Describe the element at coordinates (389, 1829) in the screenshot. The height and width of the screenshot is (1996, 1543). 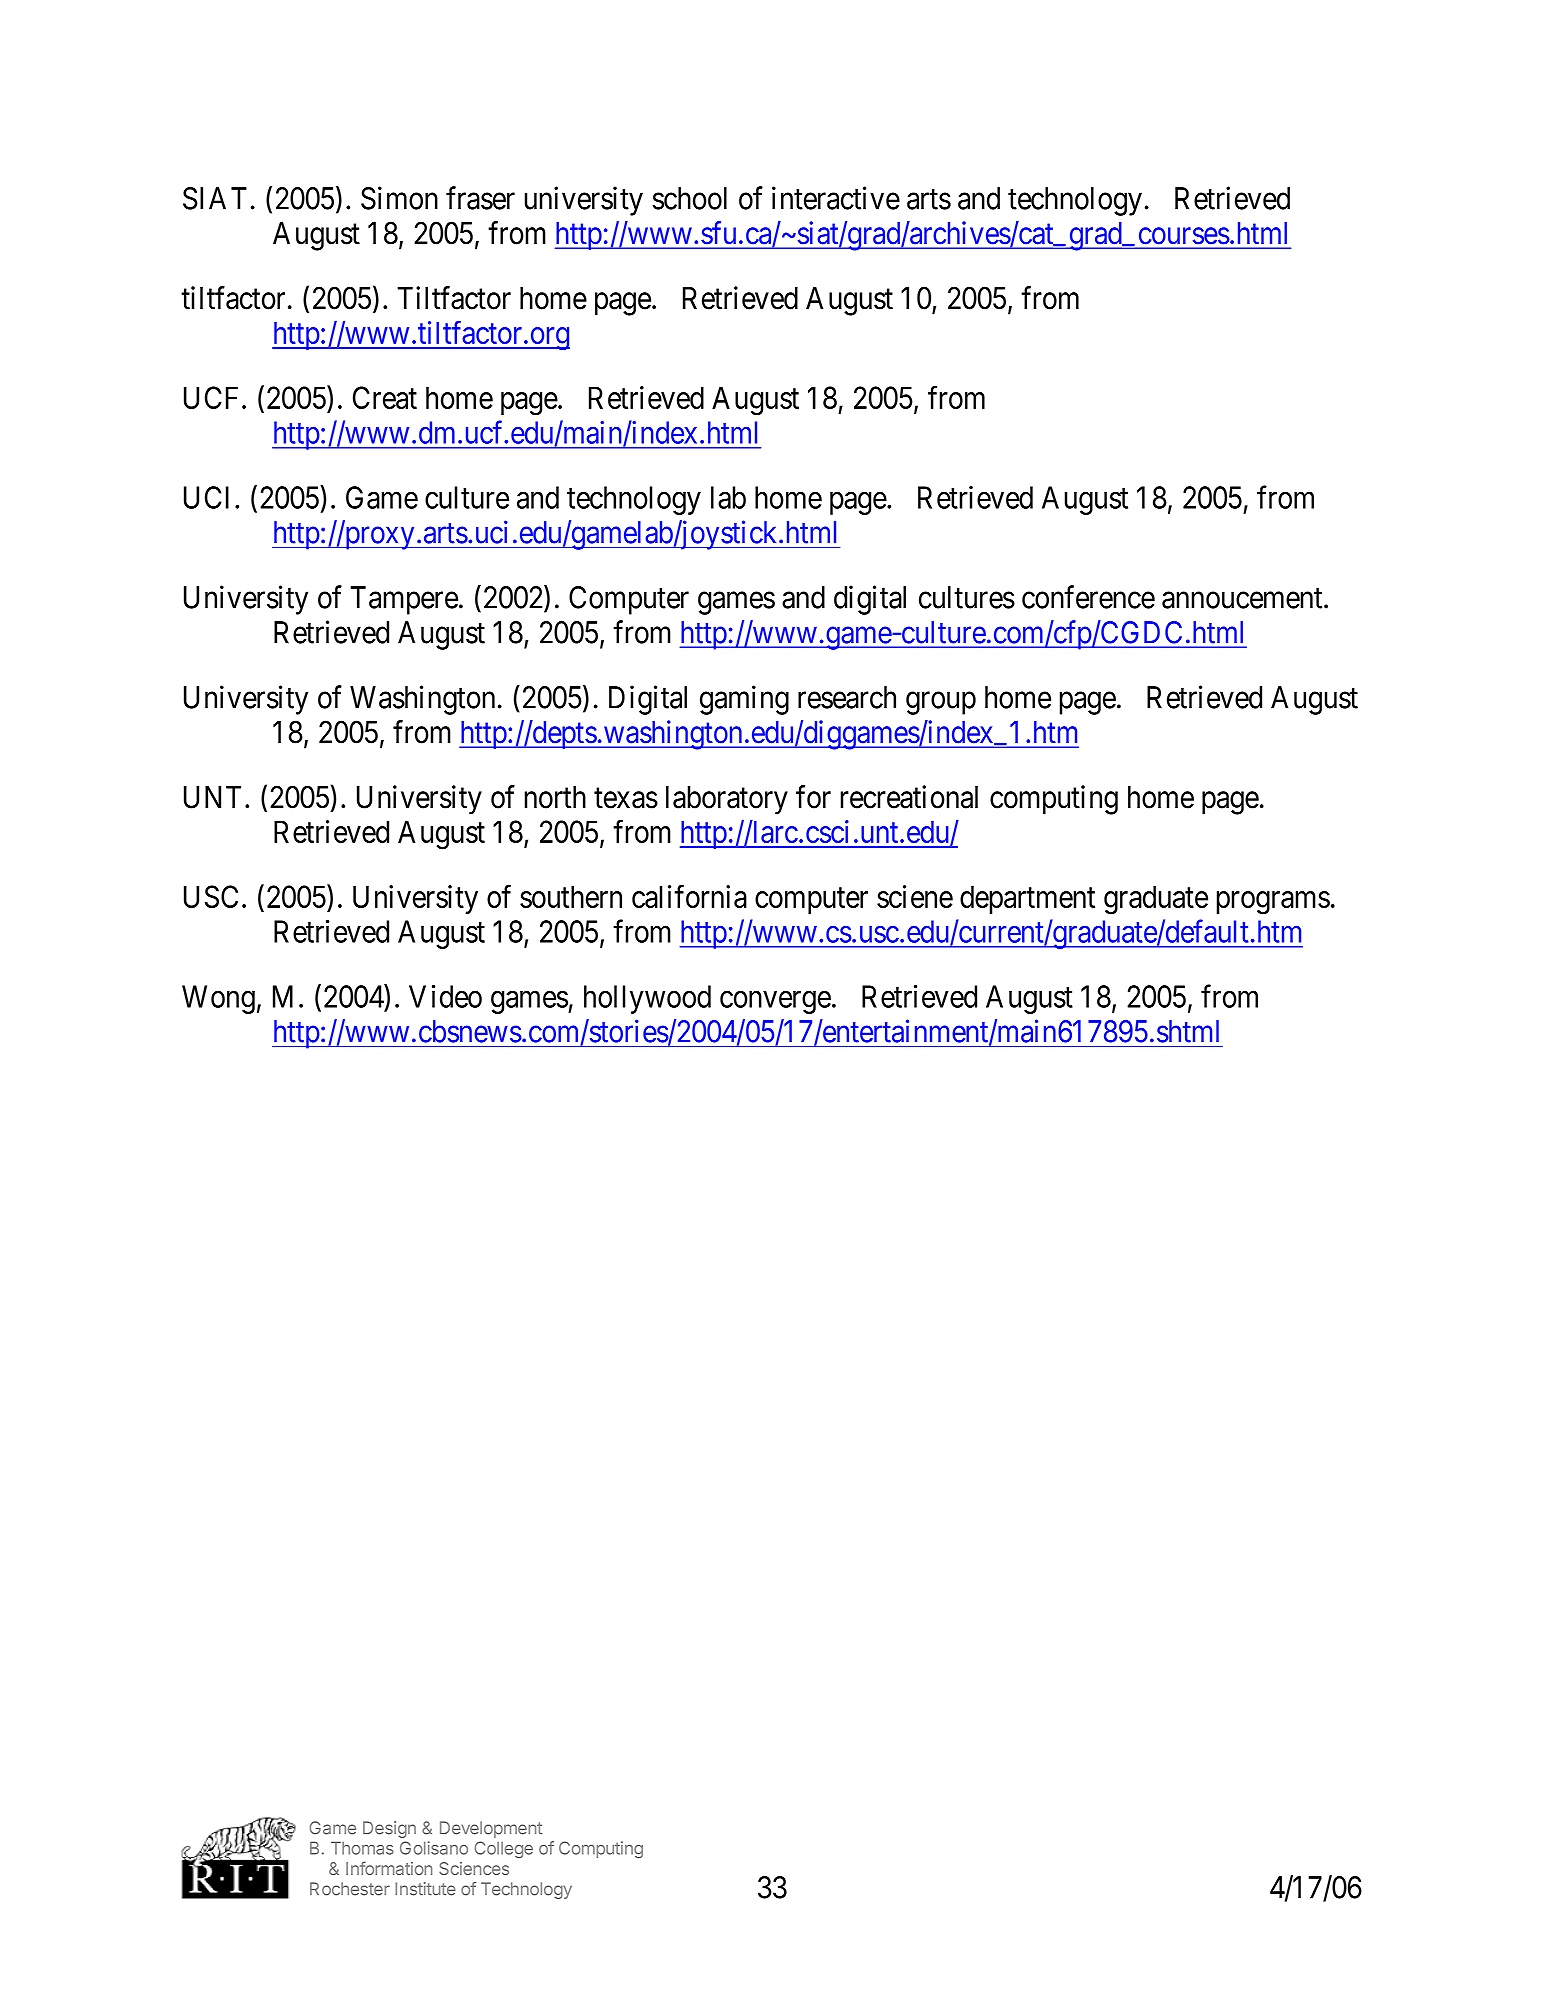
I see `Design` at that location.
